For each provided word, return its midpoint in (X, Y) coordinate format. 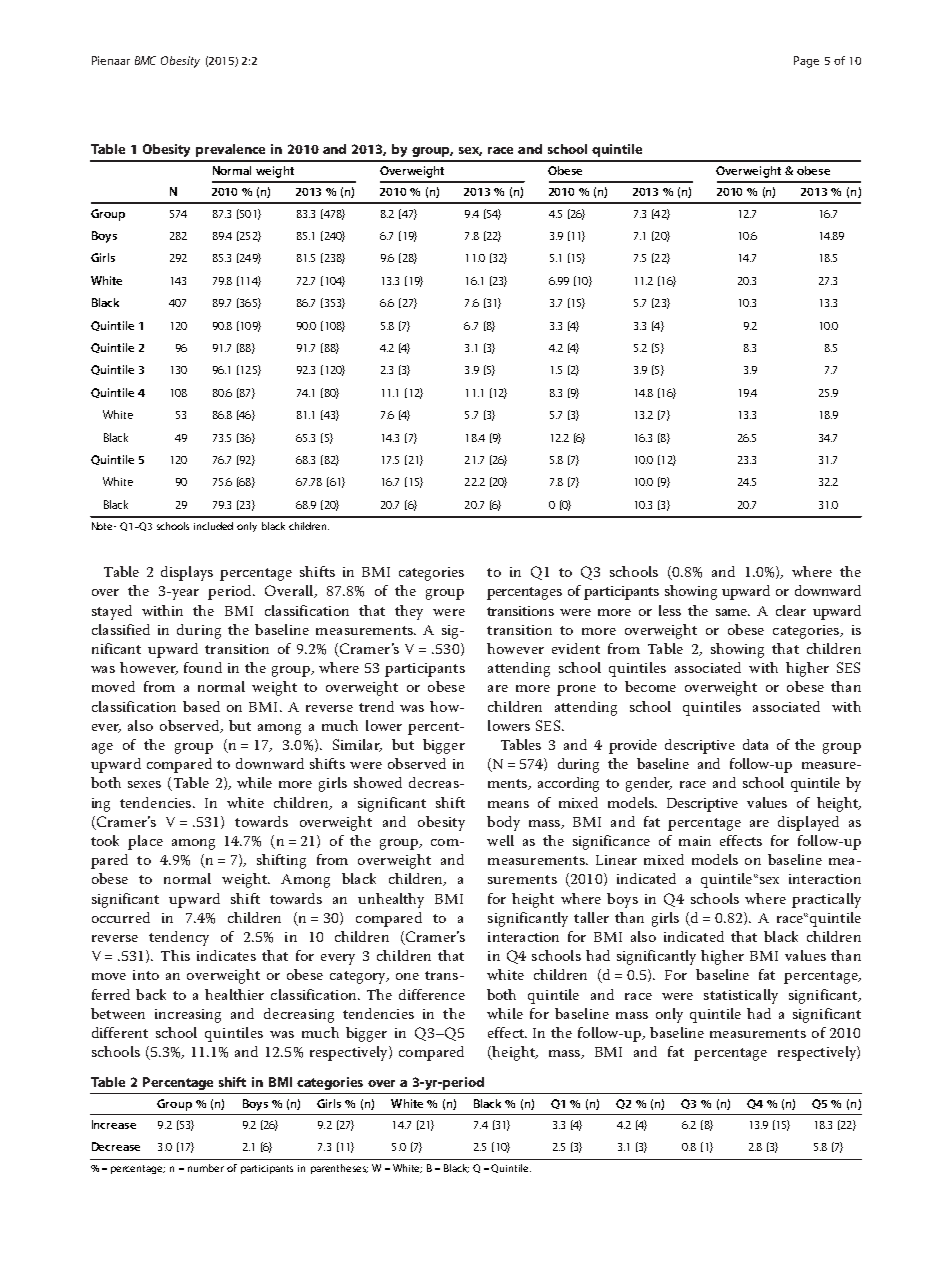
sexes (144, 784)
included (213, 526)
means (508, 804)
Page (806, 62)
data (755, 744)
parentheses (339, 1169)
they (409, 612)
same (733, 612)
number (206, 1168)
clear (791, 610)
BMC (145, 60)
